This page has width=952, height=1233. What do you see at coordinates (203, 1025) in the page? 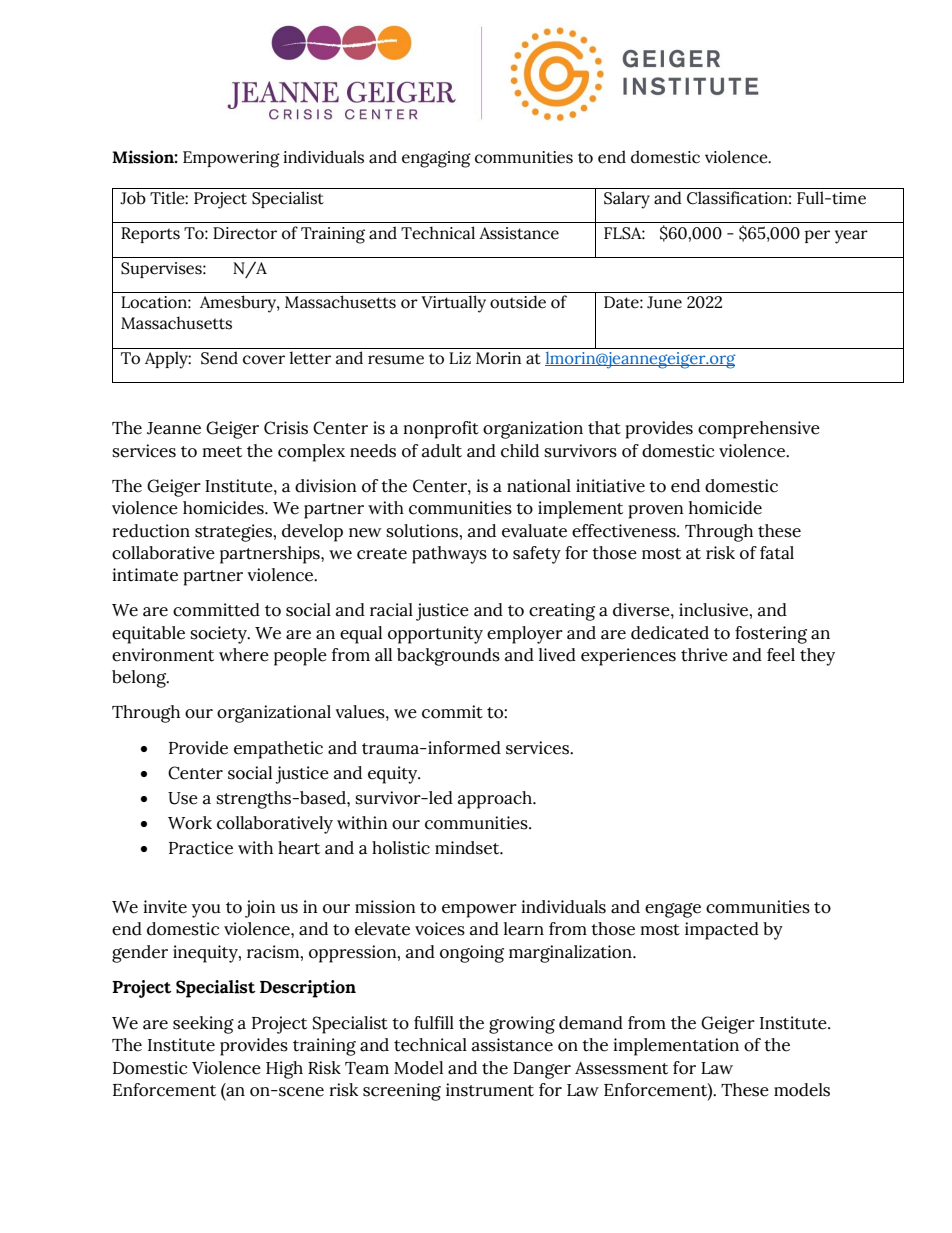
I see `seeking` at bounding box center [203, 1025].
